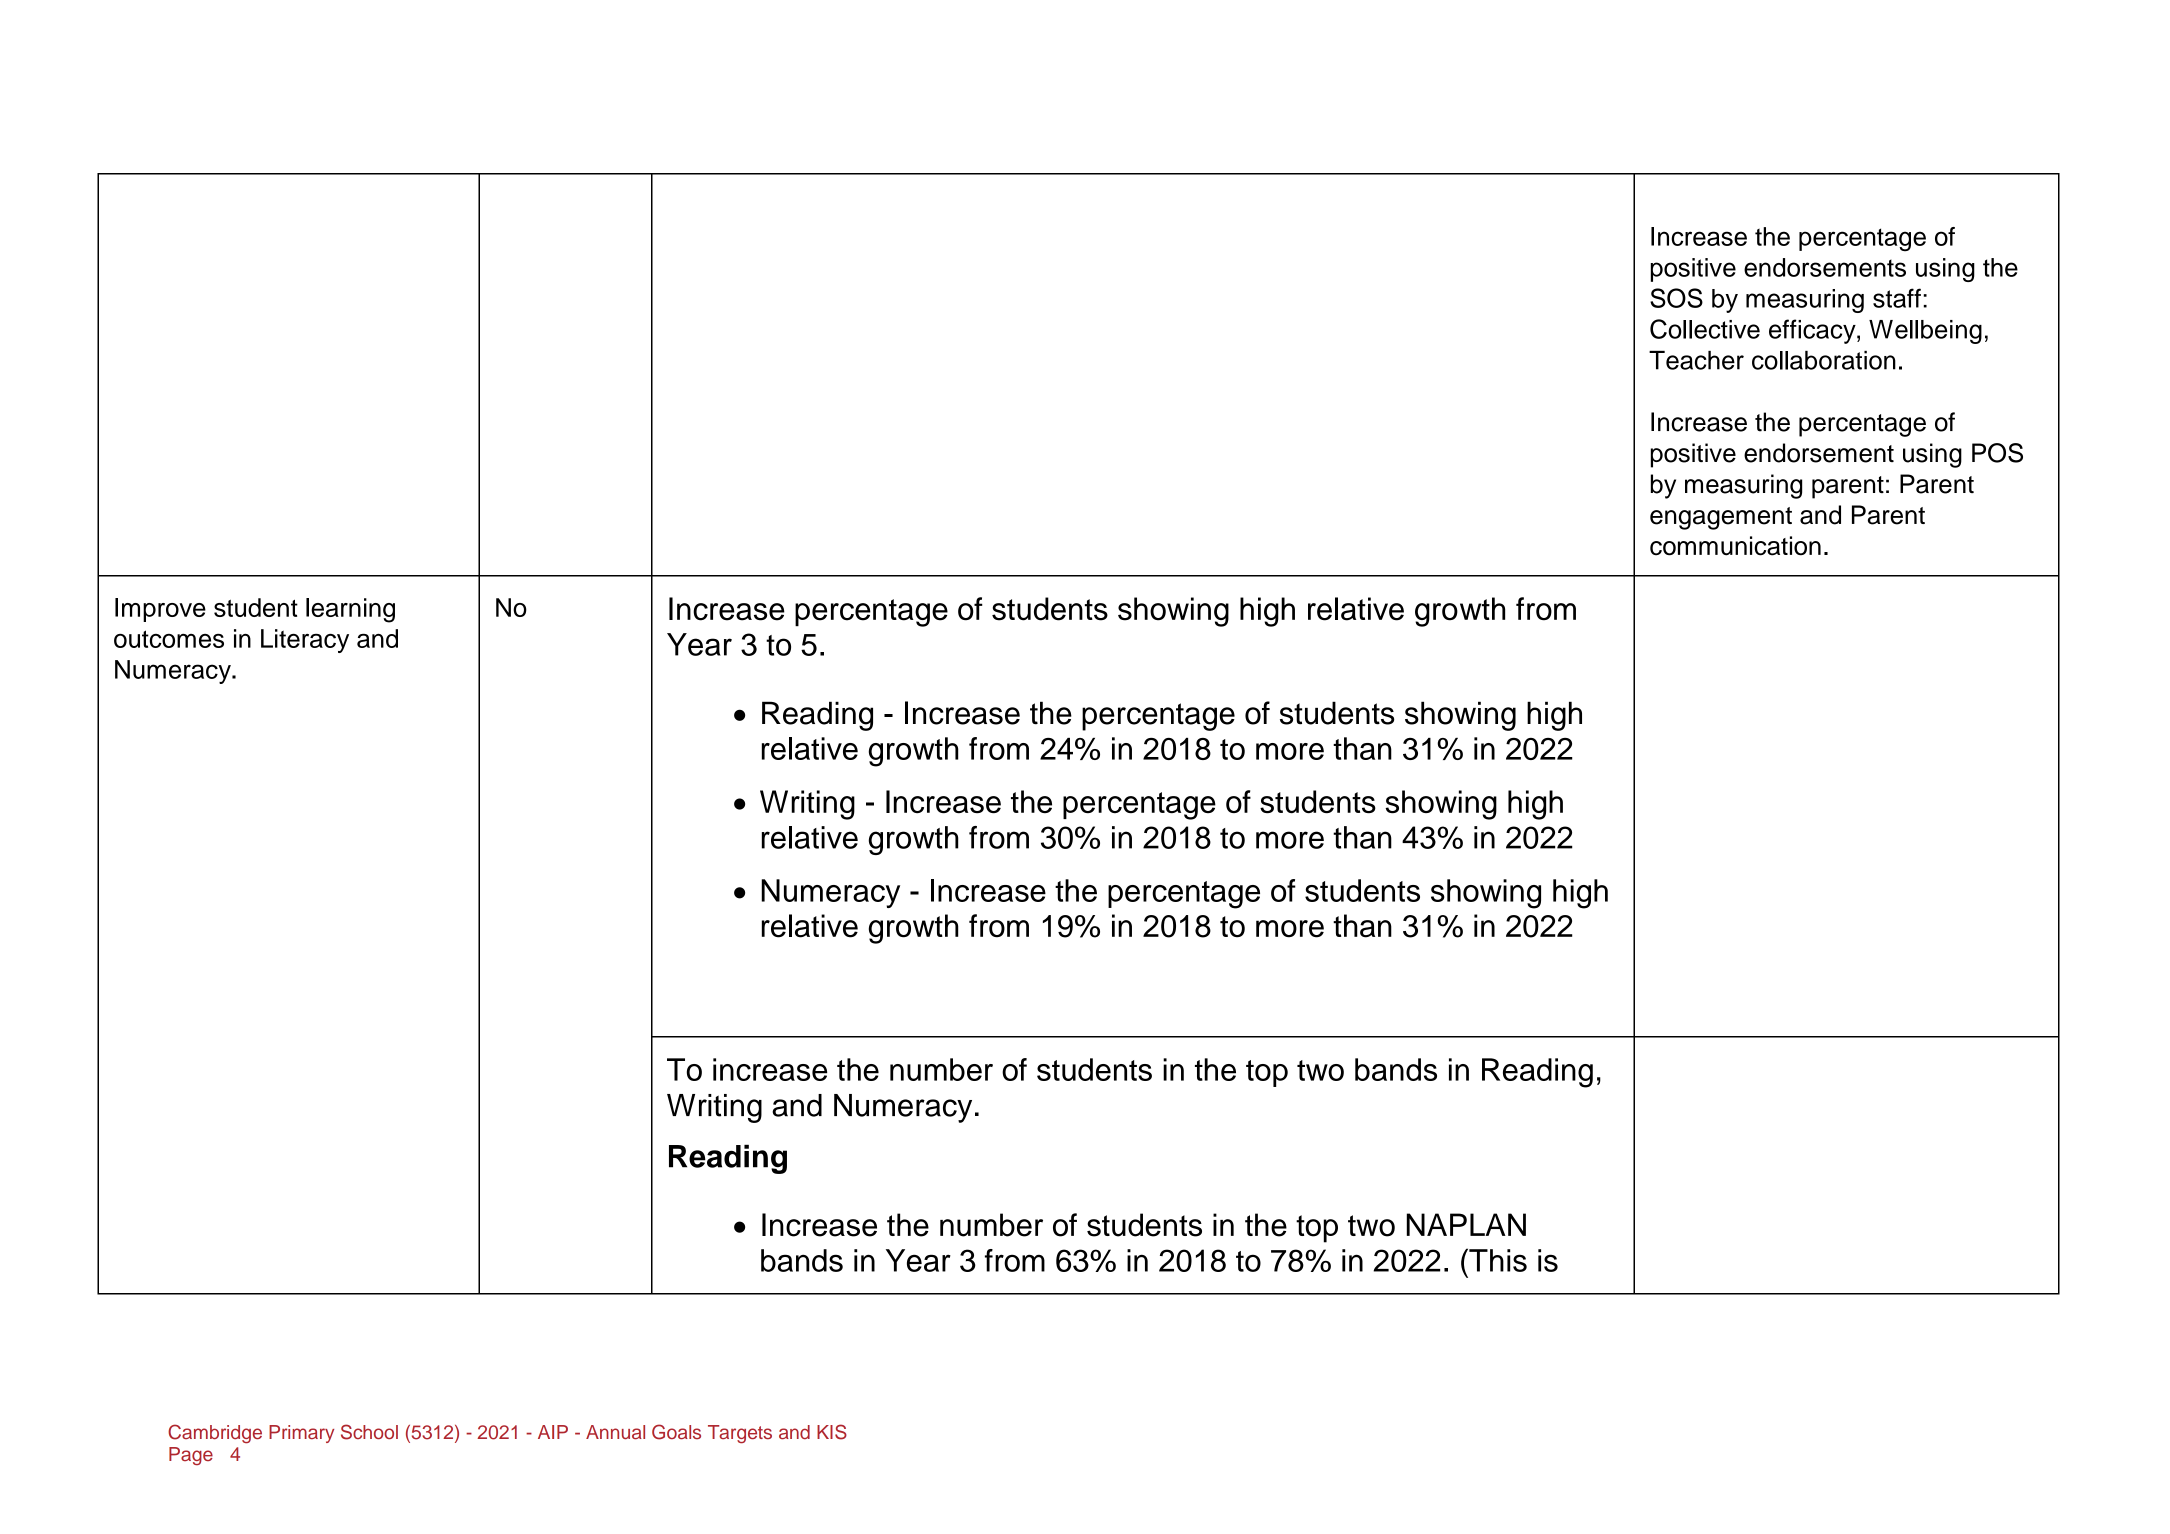 This document has height=1534, width=2170. I want to click on communication, so click(1735, 546).
